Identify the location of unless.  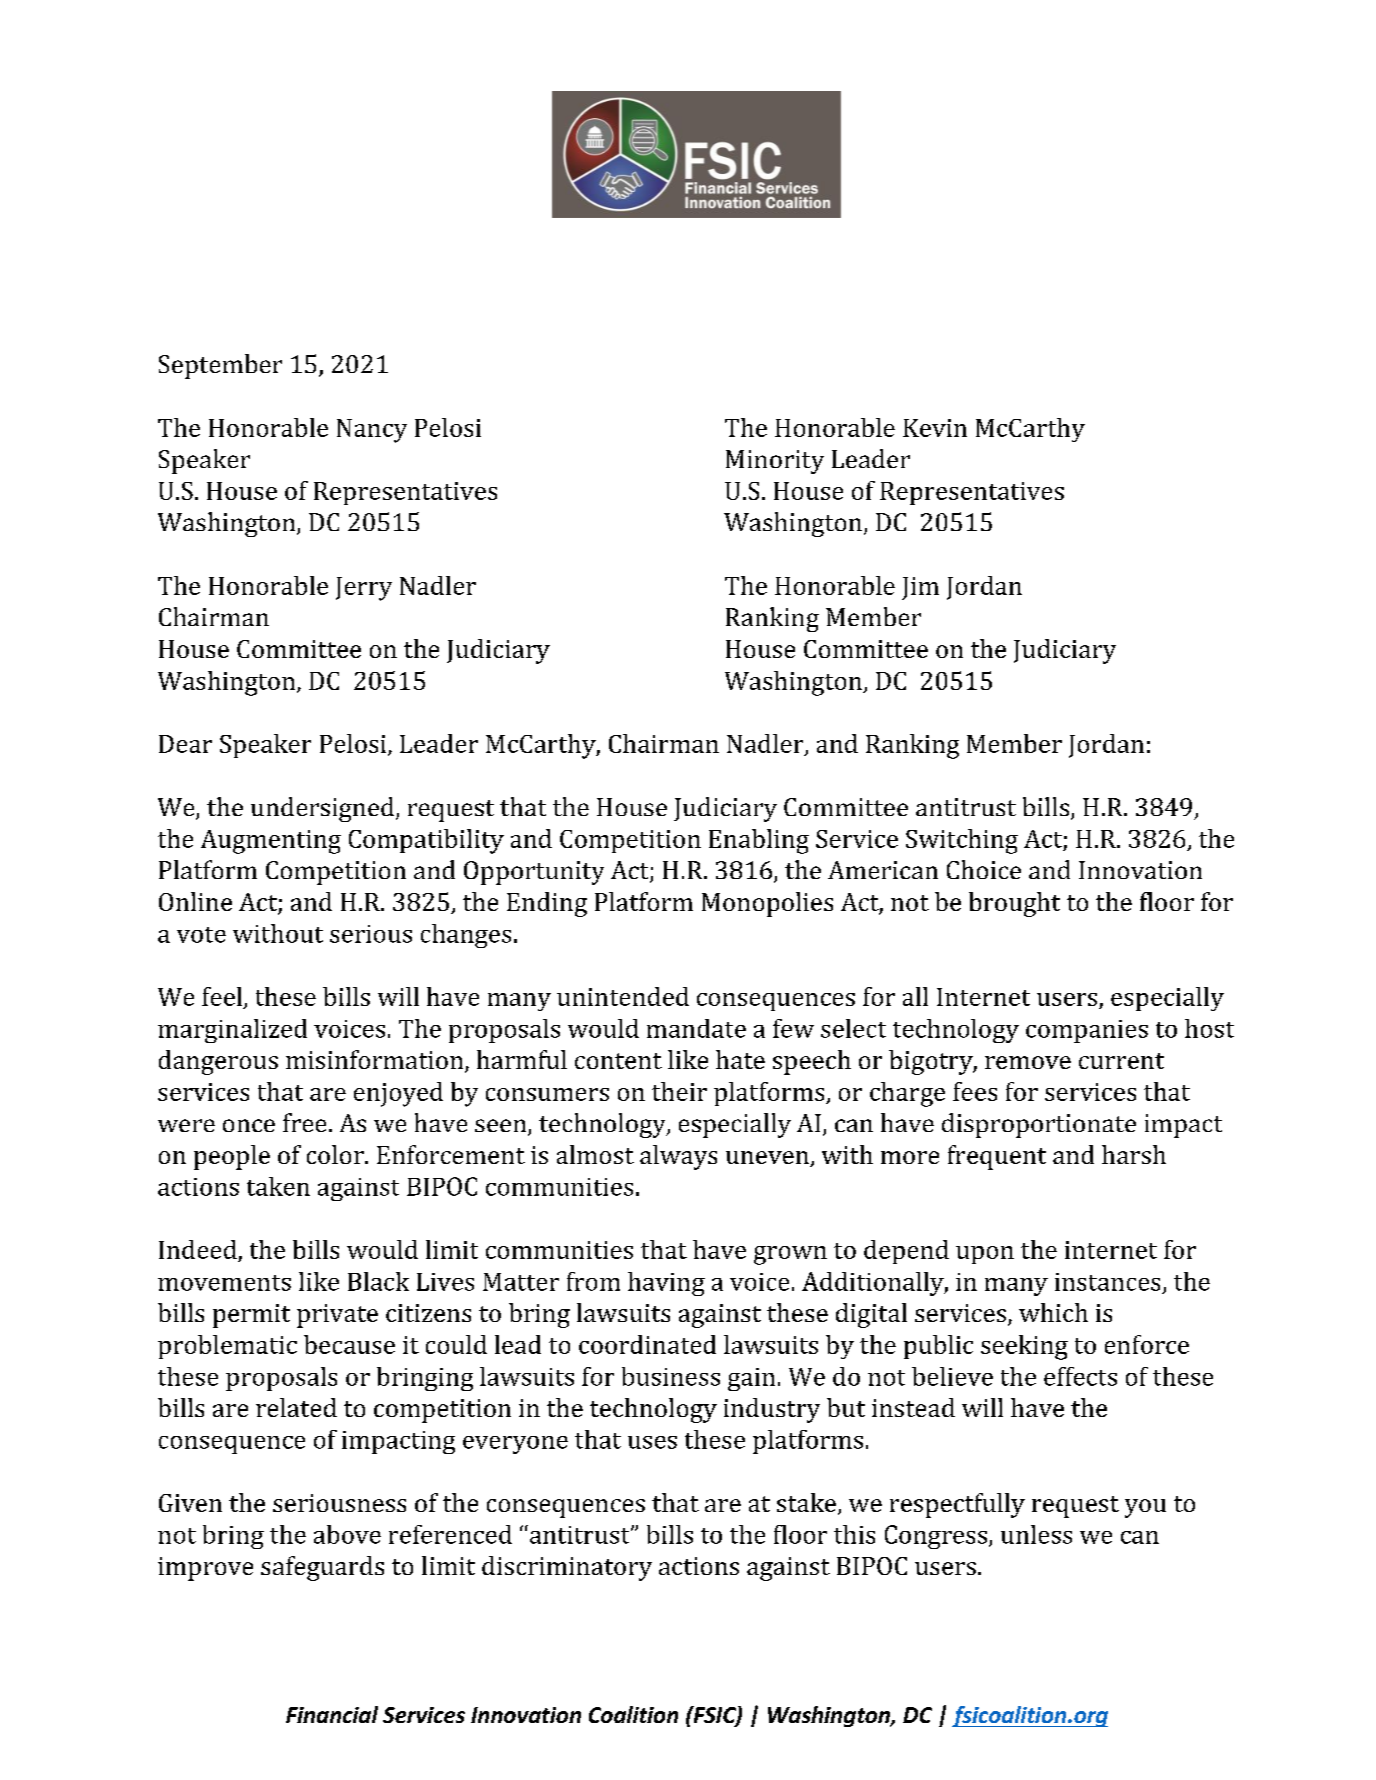
(1036, 1534).
